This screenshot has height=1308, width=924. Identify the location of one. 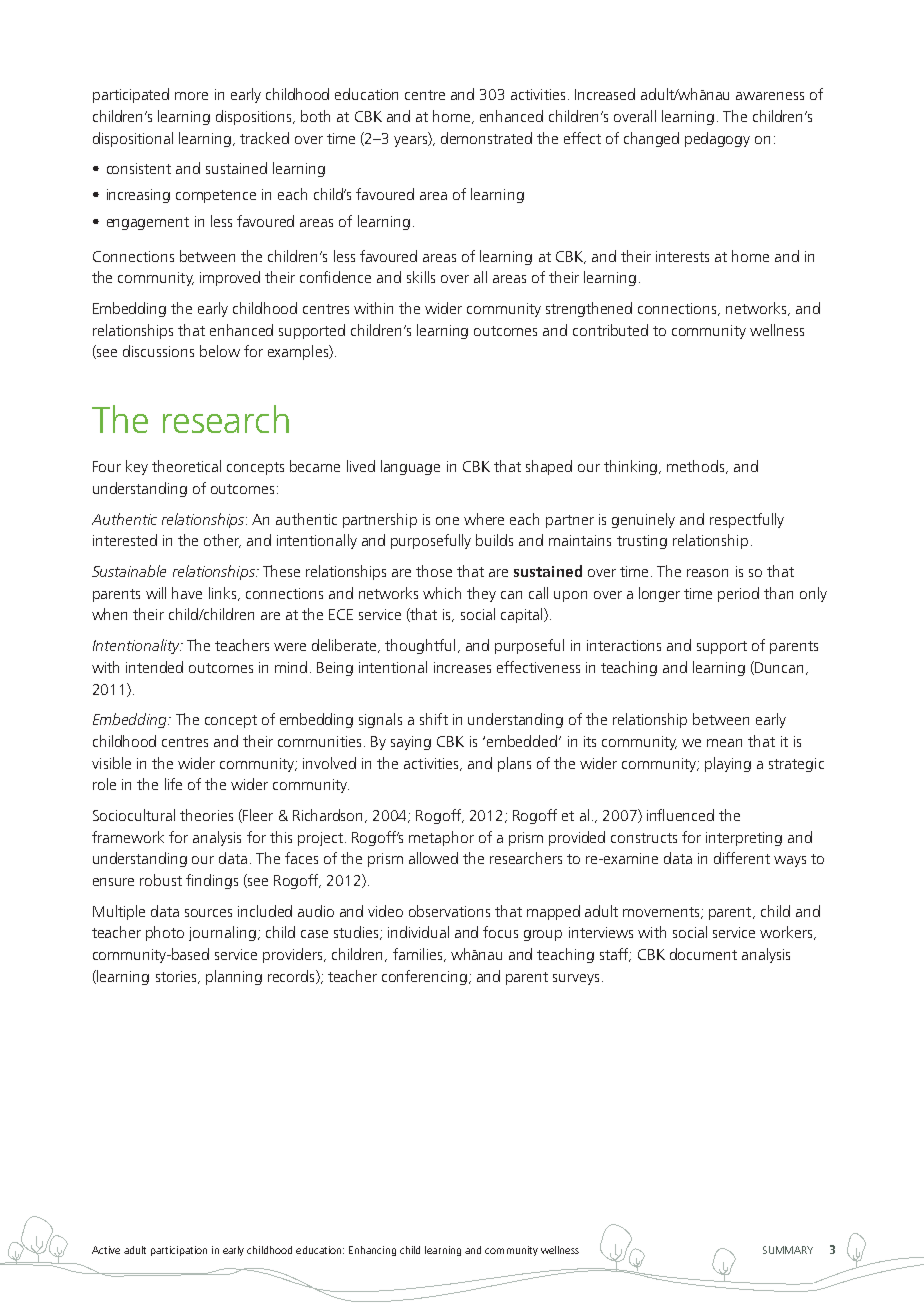
(447, 521).
